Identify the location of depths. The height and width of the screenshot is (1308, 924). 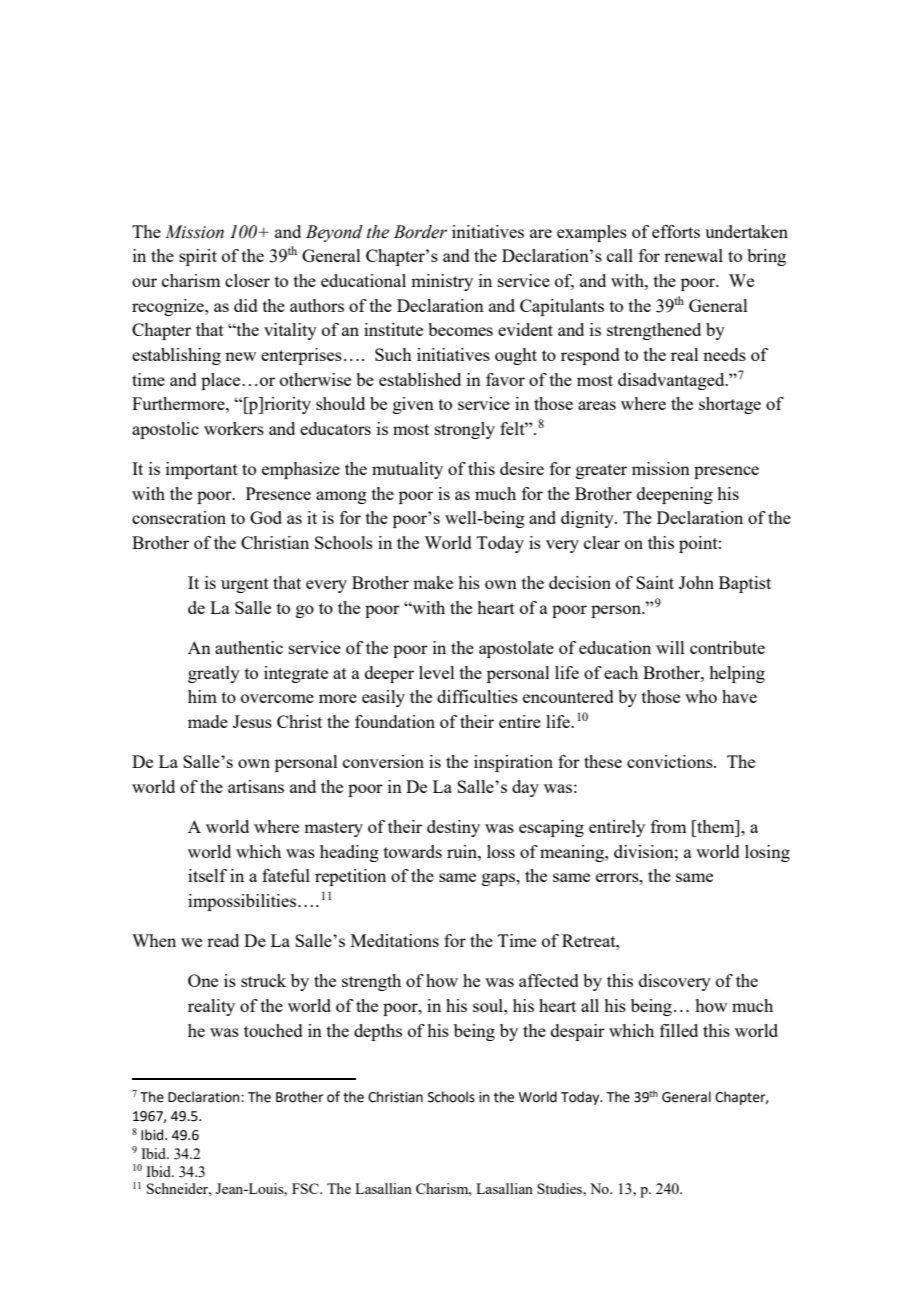
(378, 1032).
